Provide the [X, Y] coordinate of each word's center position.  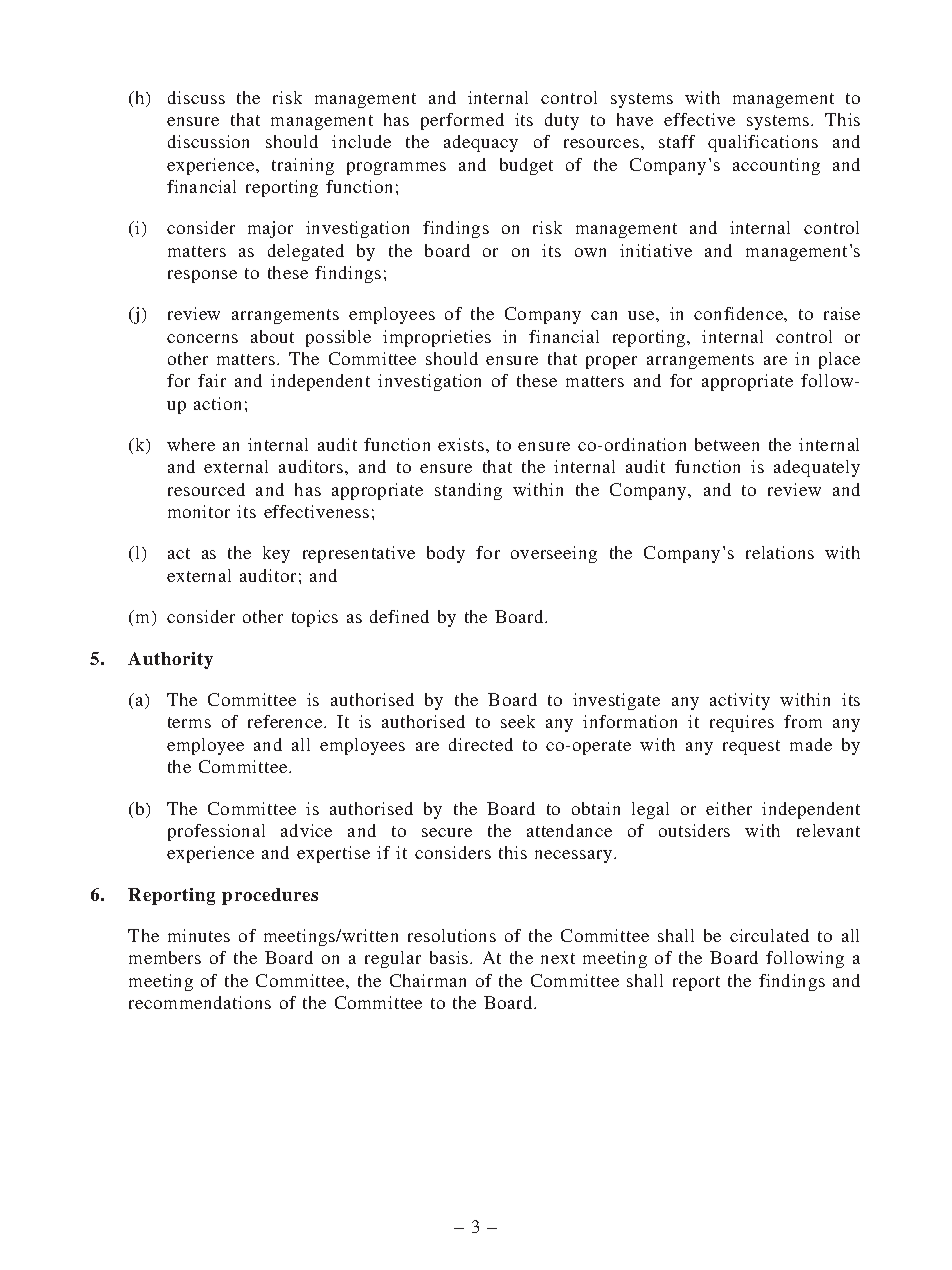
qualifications [763, 143]
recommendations [200, 1002]
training [303, 166]
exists [461, 444]
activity [740, 701]
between [727, 444]
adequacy [481, 143]
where [191, 444]
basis [450, 957]
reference [286, 721]
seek [518, 721]
